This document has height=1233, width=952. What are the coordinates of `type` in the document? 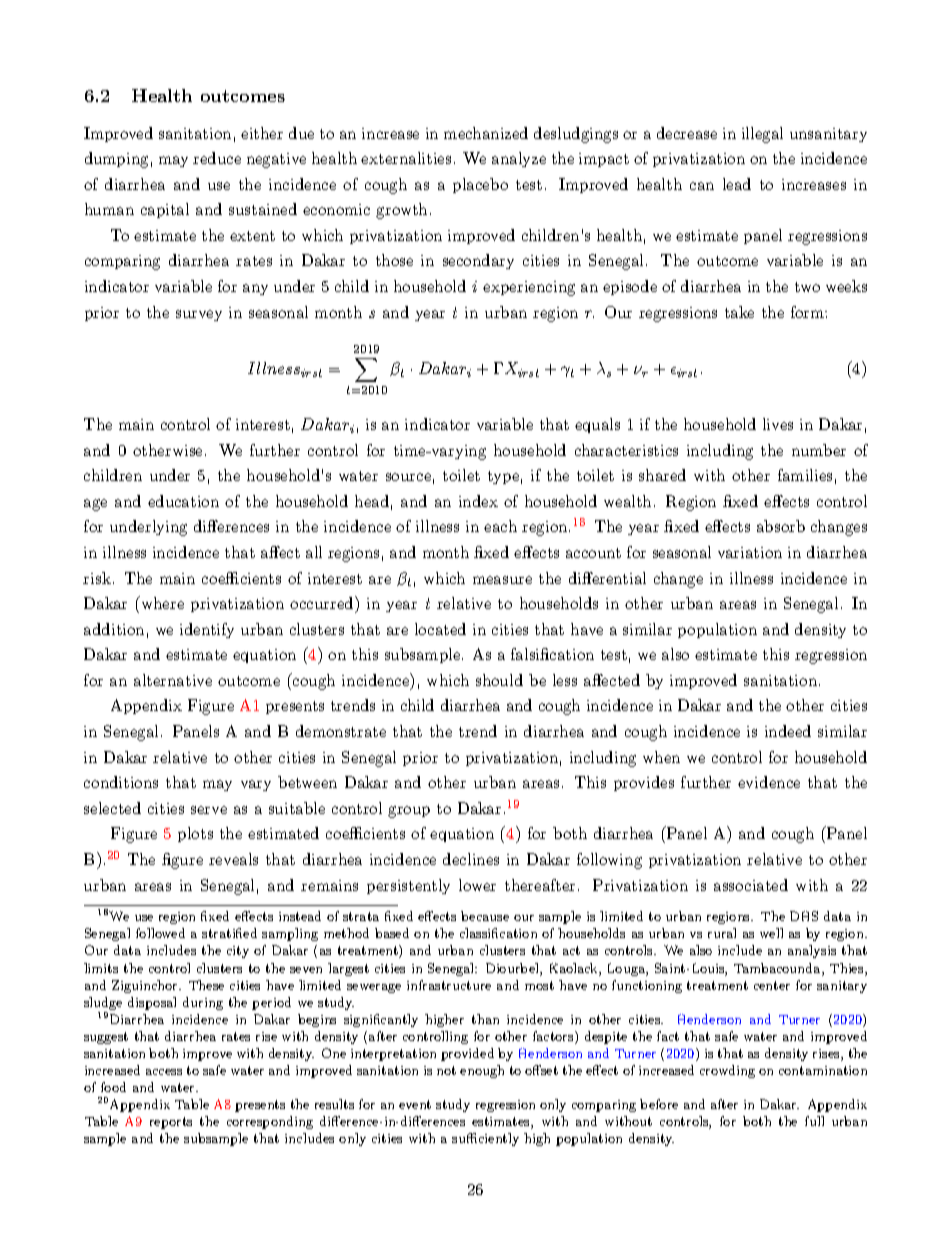 It's located at (503, 477).
